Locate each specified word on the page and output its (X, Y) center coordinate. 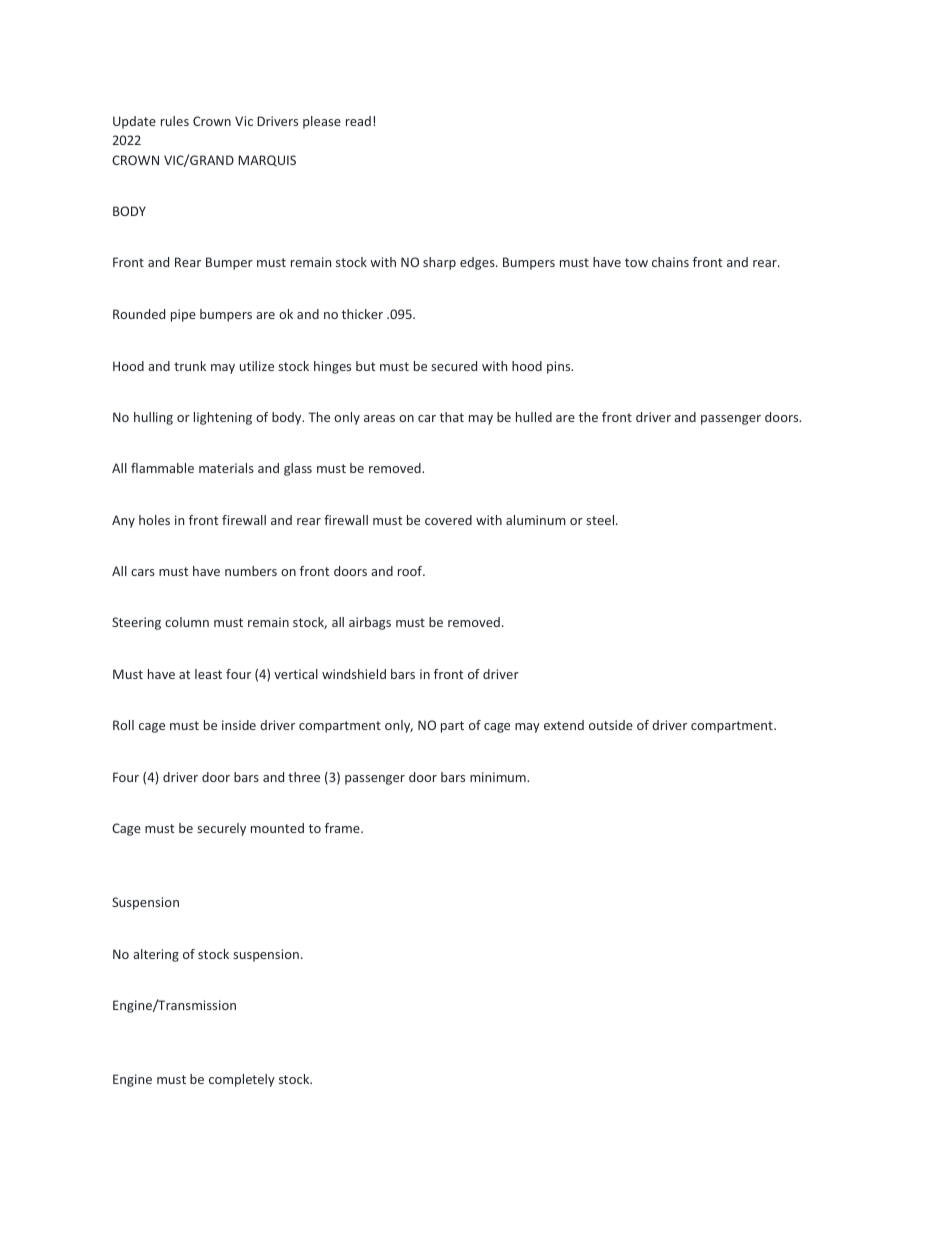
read (358, 121)
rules (175, 121)
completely (242, 1080)
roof (411, 571)
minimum (499, 777)
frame (343, 828)
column (187, 622)
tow (636, 262)
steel (601, 520)
